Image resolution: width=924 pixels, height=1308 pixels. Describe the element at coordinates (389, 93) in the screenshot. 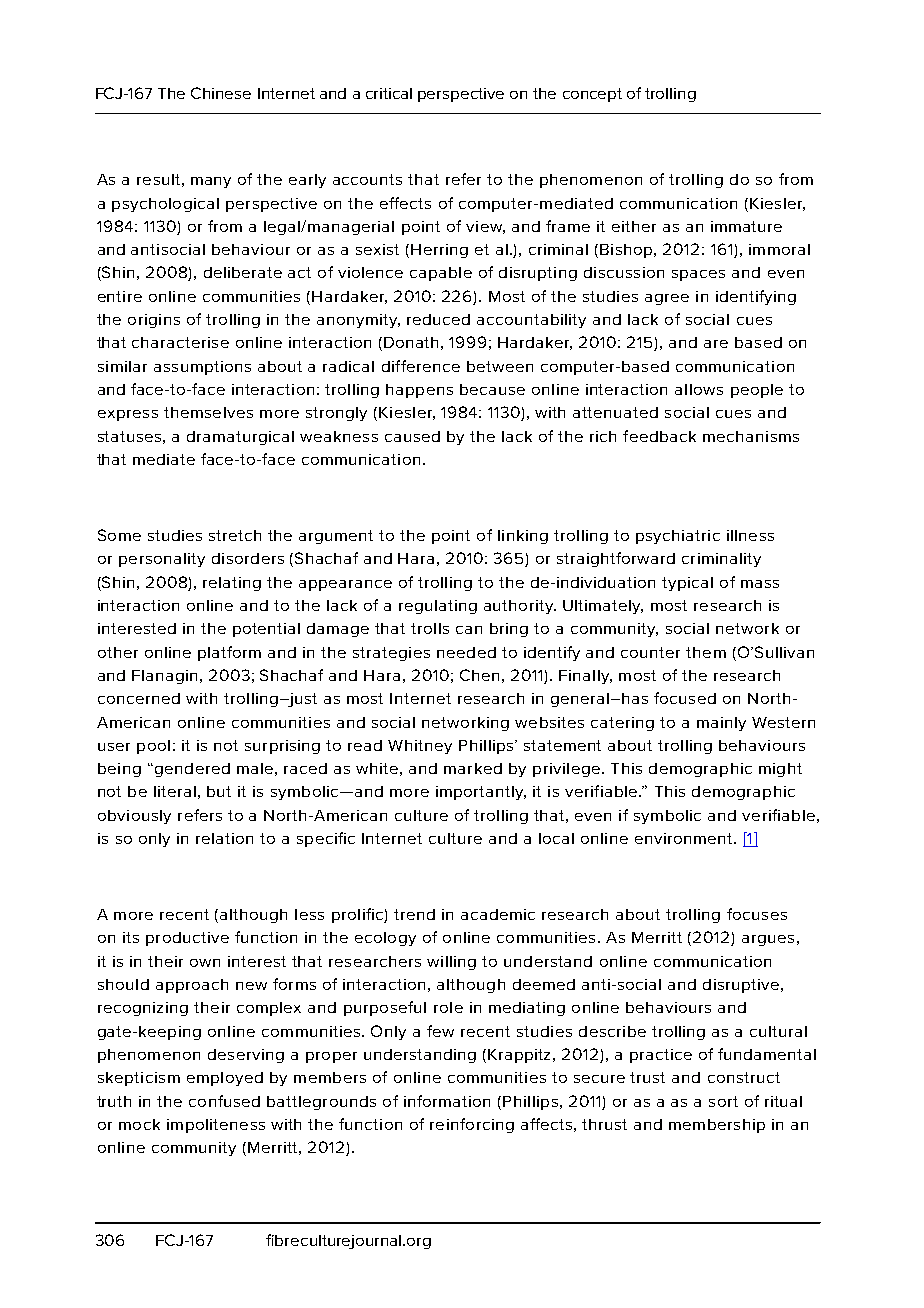

I see `critical` at that location.
